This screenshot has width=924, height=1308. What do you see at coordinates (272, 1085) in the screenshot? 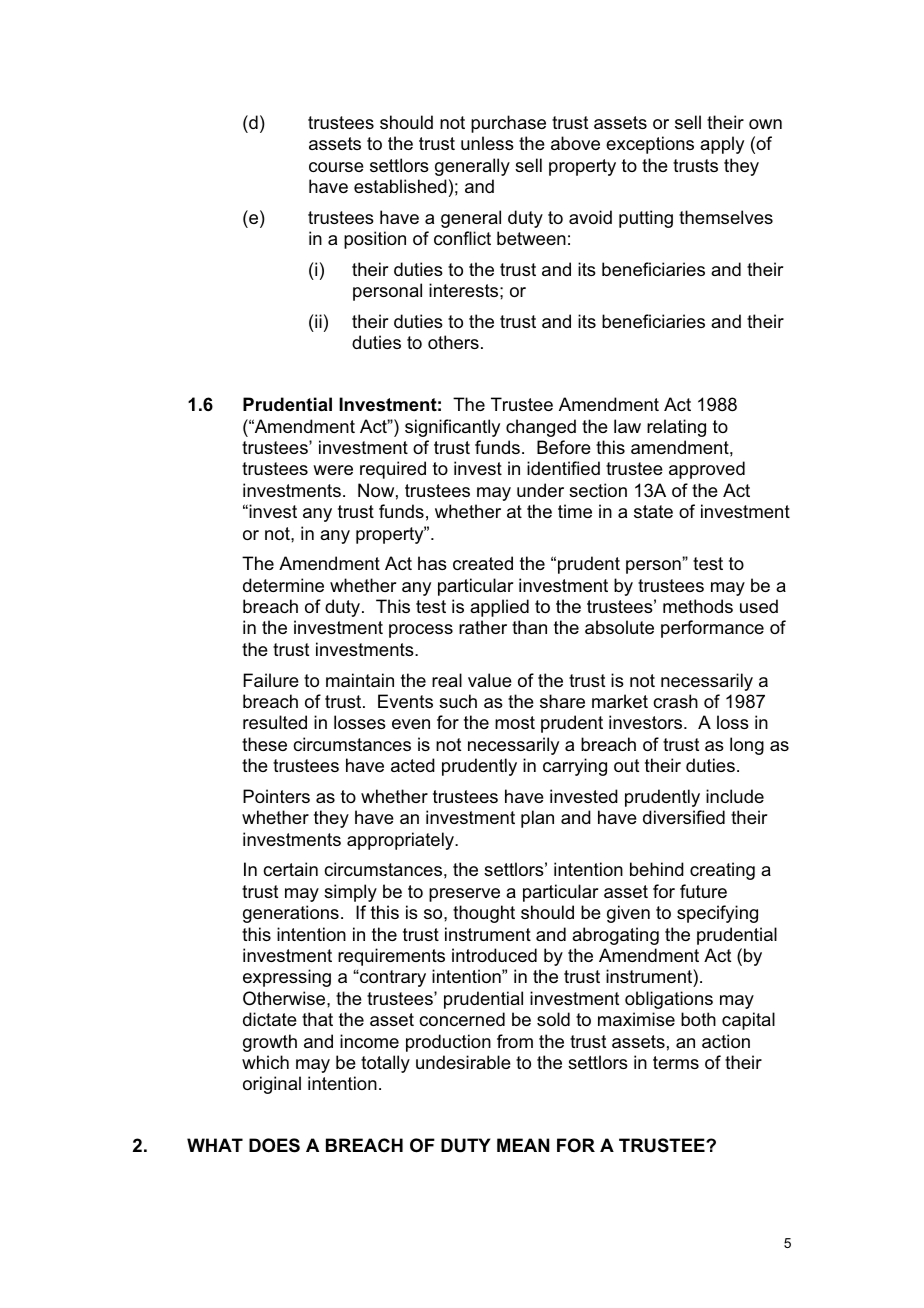
I see `original` at bounding box center [272, 1085].
